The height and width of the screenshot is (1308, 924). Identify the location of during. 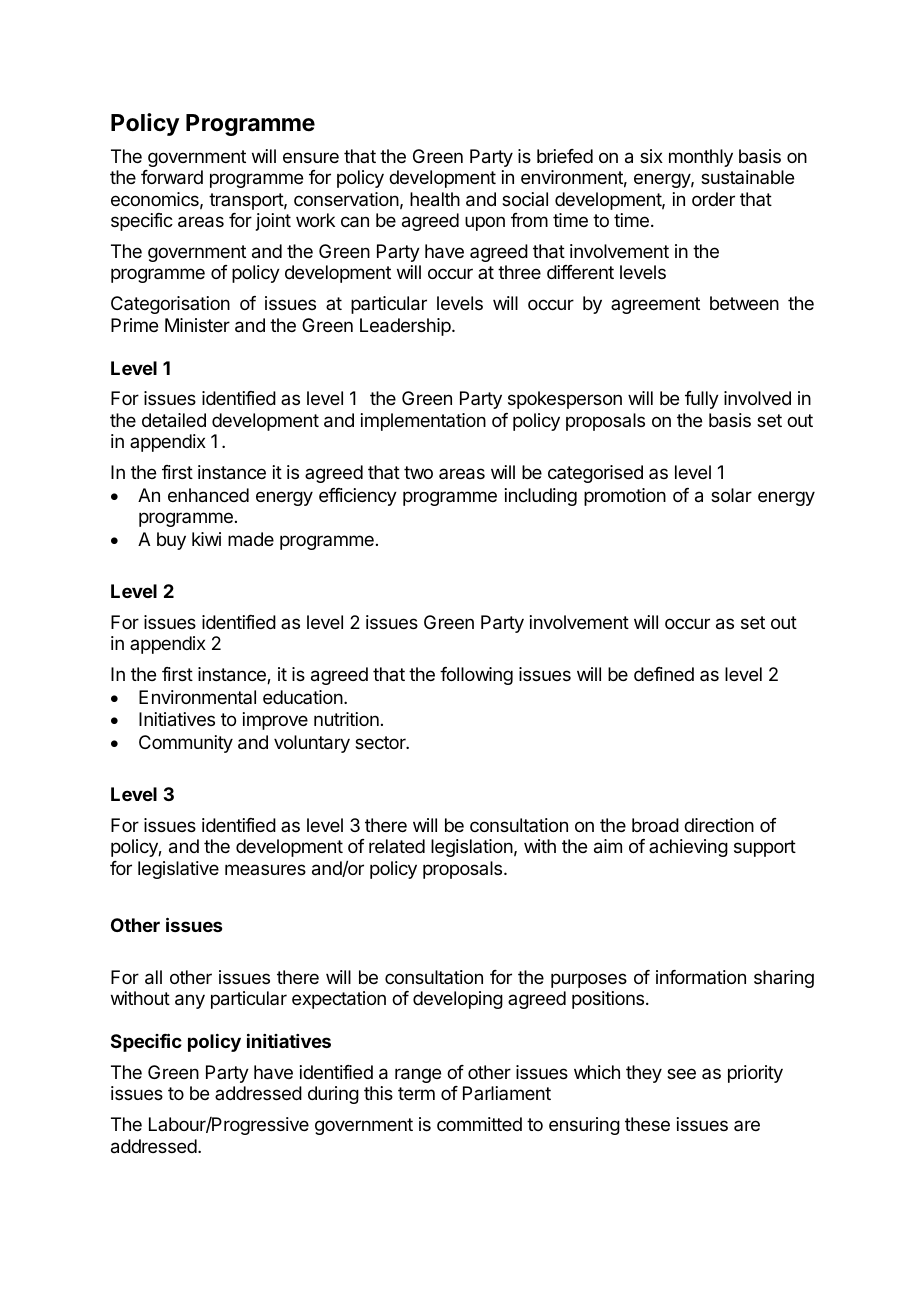
(333, 1095).
